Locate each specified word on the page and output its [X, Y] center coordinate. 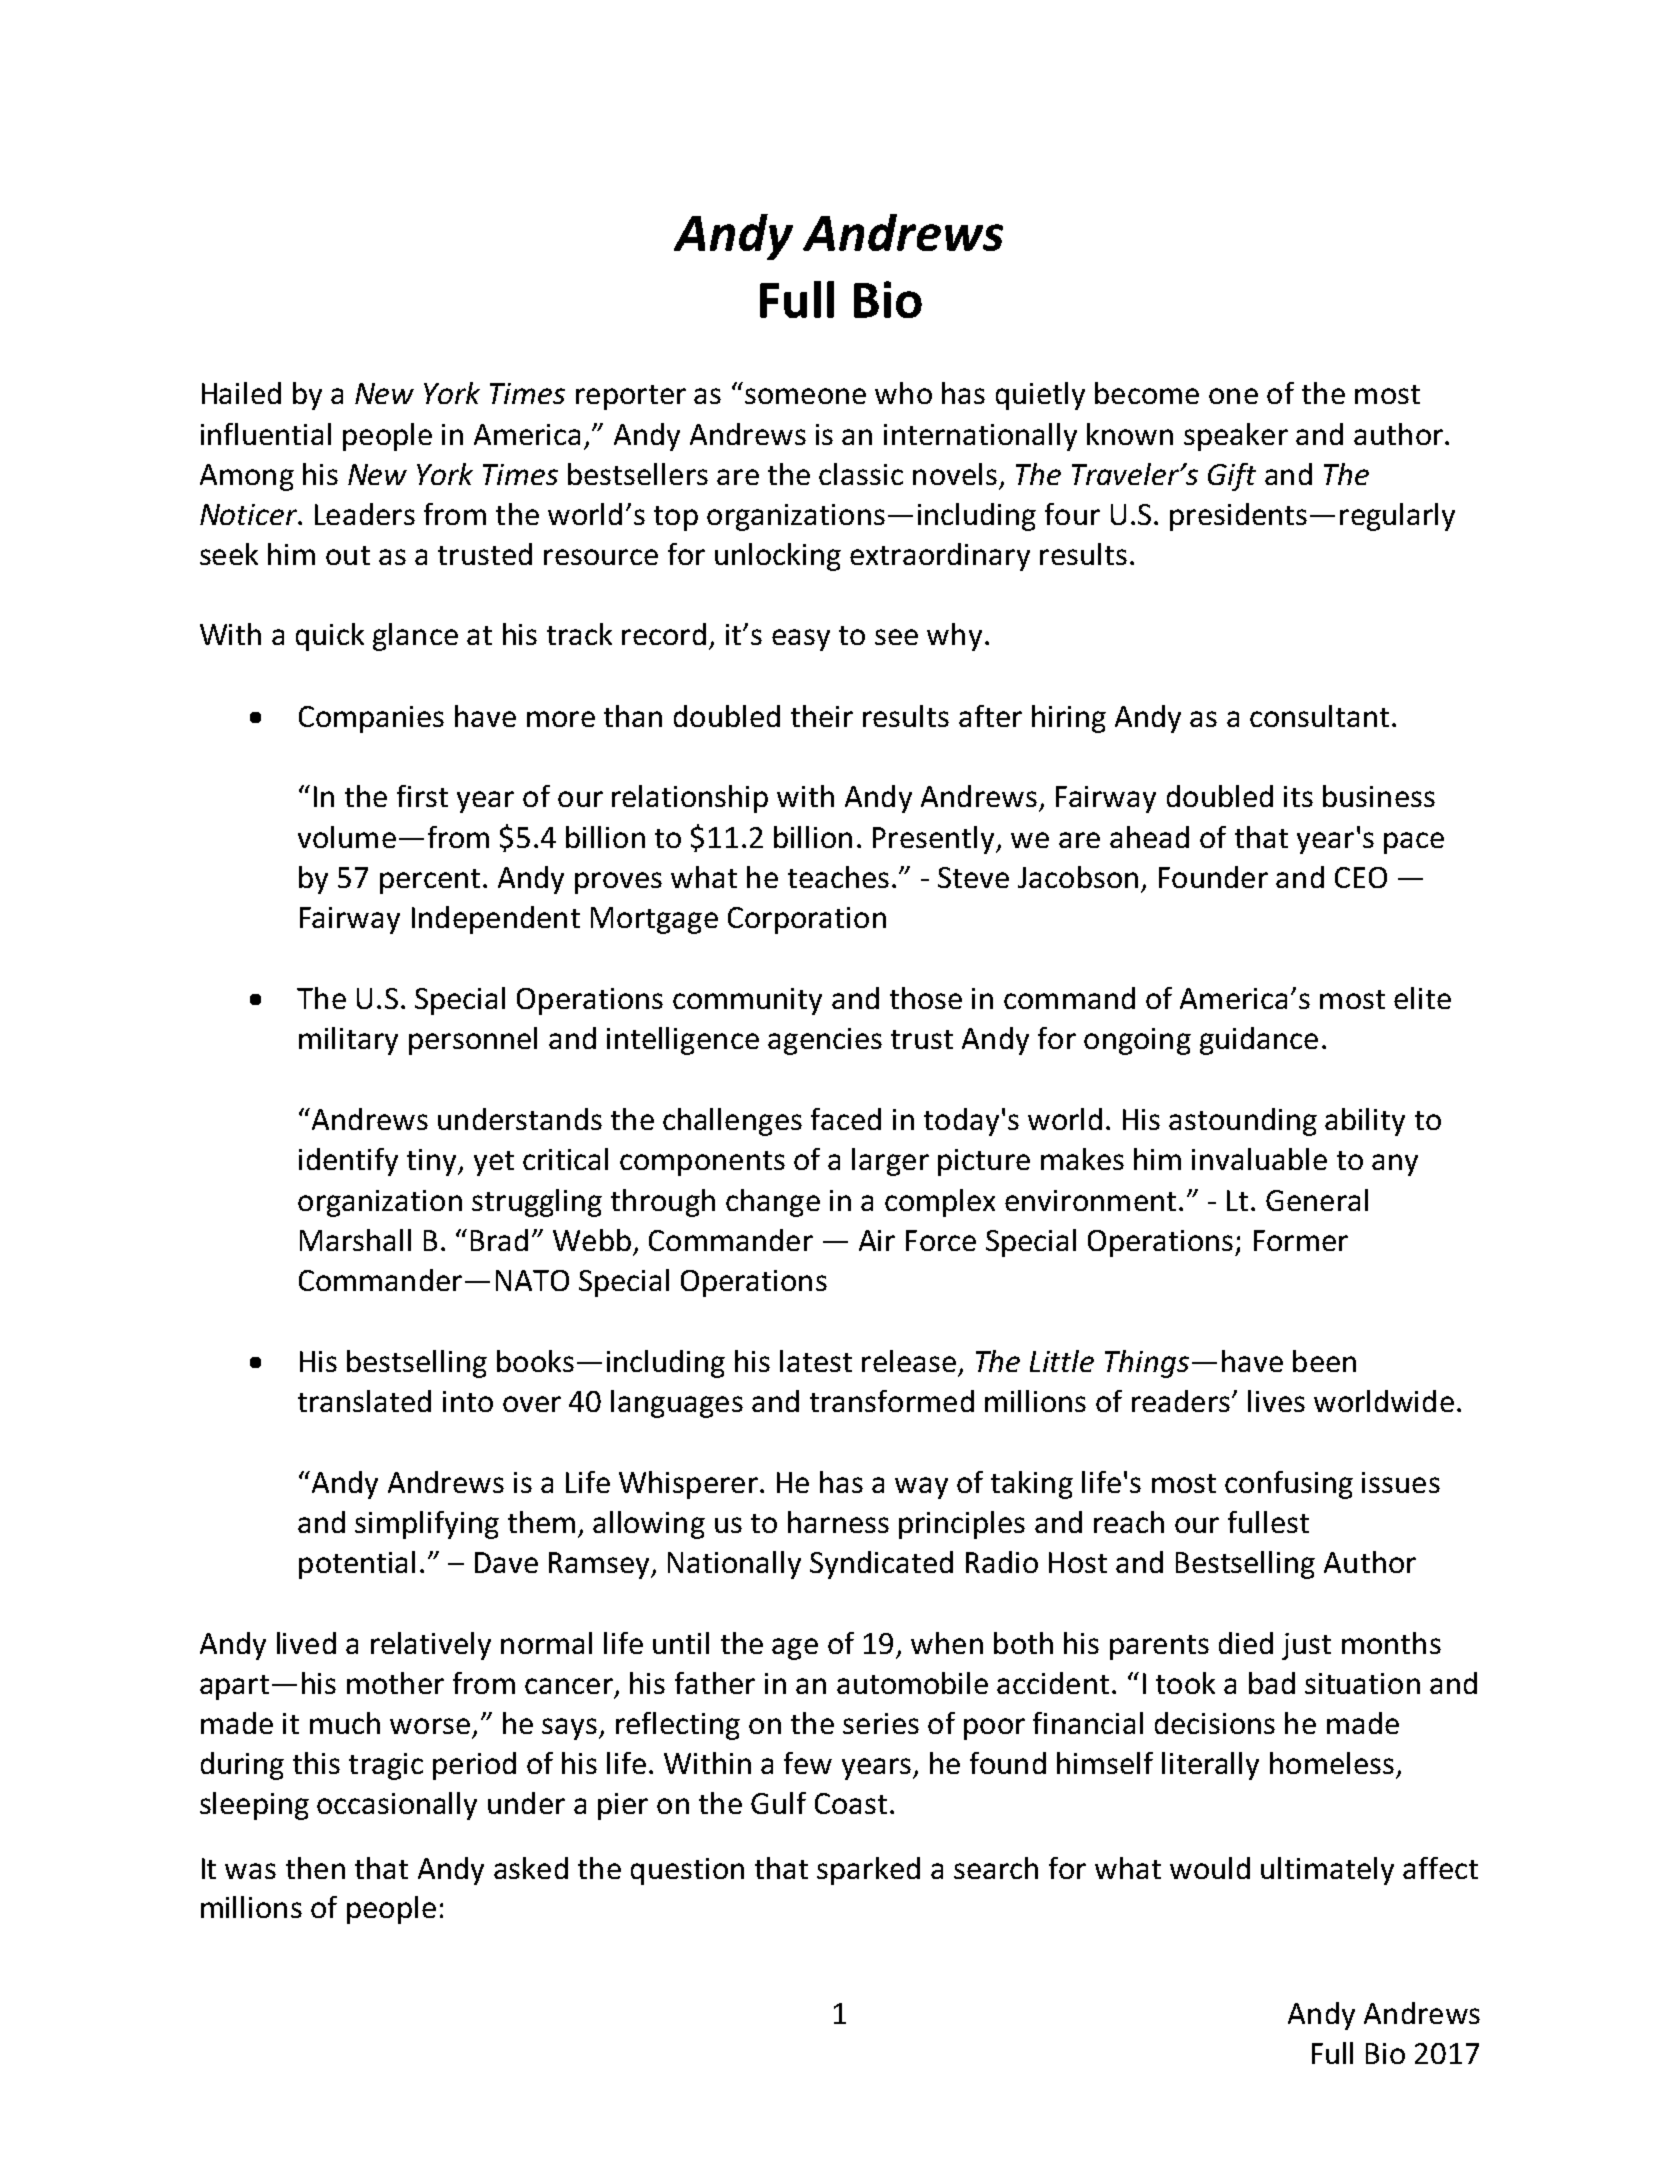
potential [357, 1565]
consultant [1319, 716]
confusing [1289, 1485]
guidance [1259, 1041]
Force [941, 1240]
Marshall [355, 1240]
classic [861, 474]
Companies [371, 719]
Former [1301, 1240]
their [822, 716]
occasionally [397, 1806]
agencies [825, 1041]
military [348, 1041]
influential [266, 434]
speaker [1236, 437]
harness [838, 1522]
